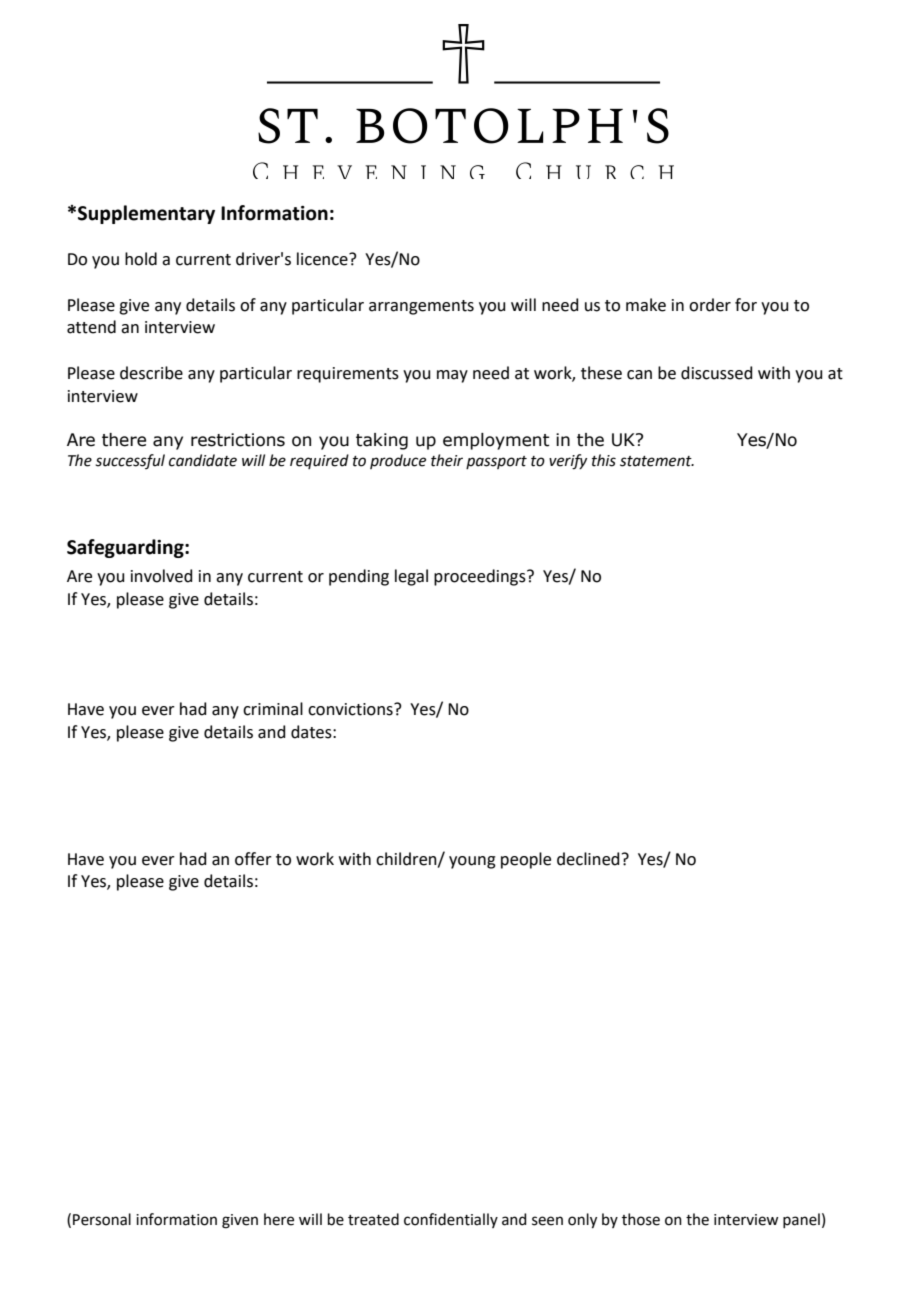 This image has width=924, height=1308. Describe the element at coordinates (526, 860) in the image. I see `people` at that location.
